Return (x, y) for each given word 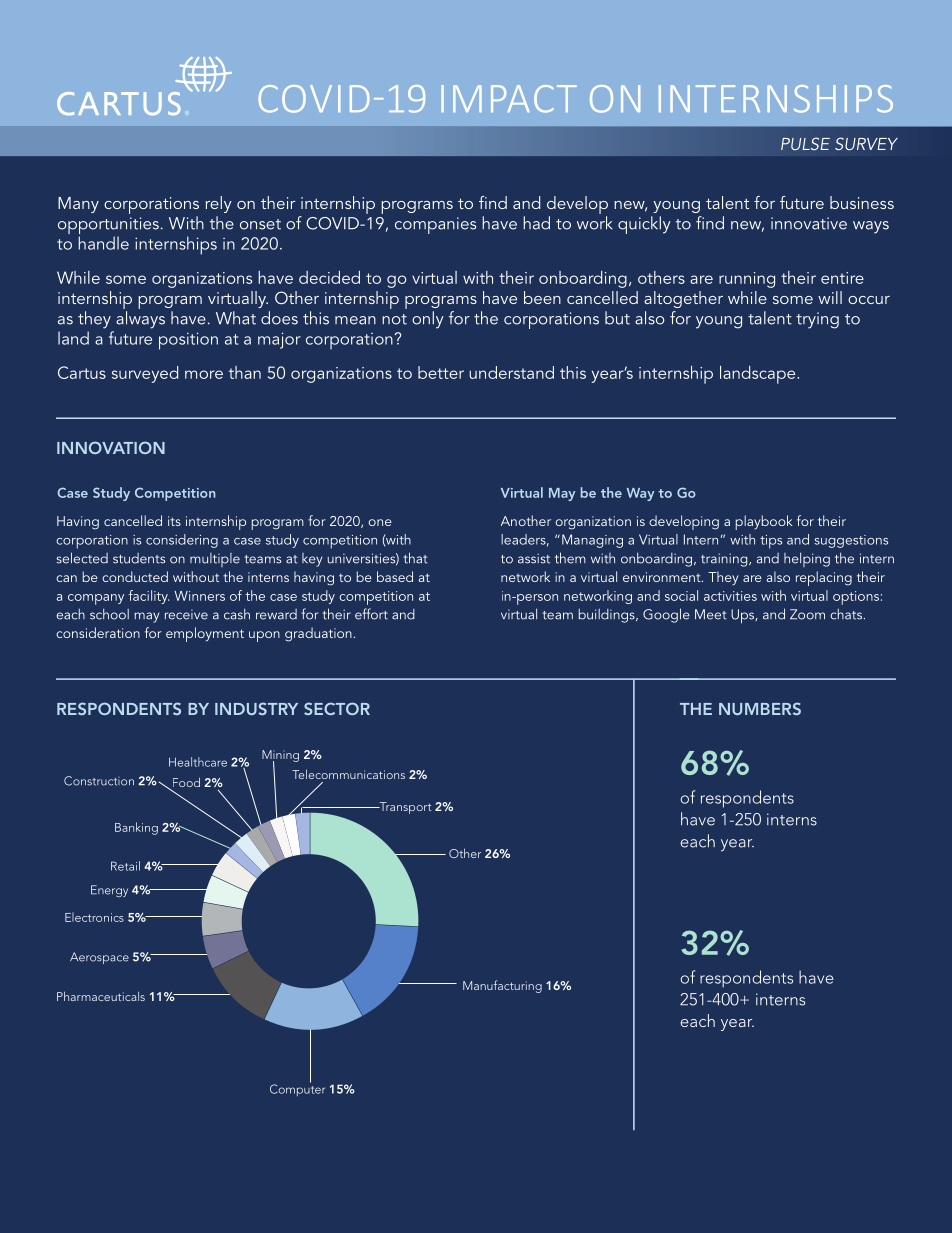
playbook (764, 522)
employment (205, 634)
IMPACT (509, 99)
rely (219, 204)
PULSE (805, 143)
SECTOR (337, 708)
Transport (404, 808)
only (428, 320)
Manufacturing (502, 986)
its (174, 521)
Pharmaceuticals (101, 996)
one (380, 522)
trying (817, 320)
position (188, 341)
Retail (125, 866)
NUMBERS (760, 708)
